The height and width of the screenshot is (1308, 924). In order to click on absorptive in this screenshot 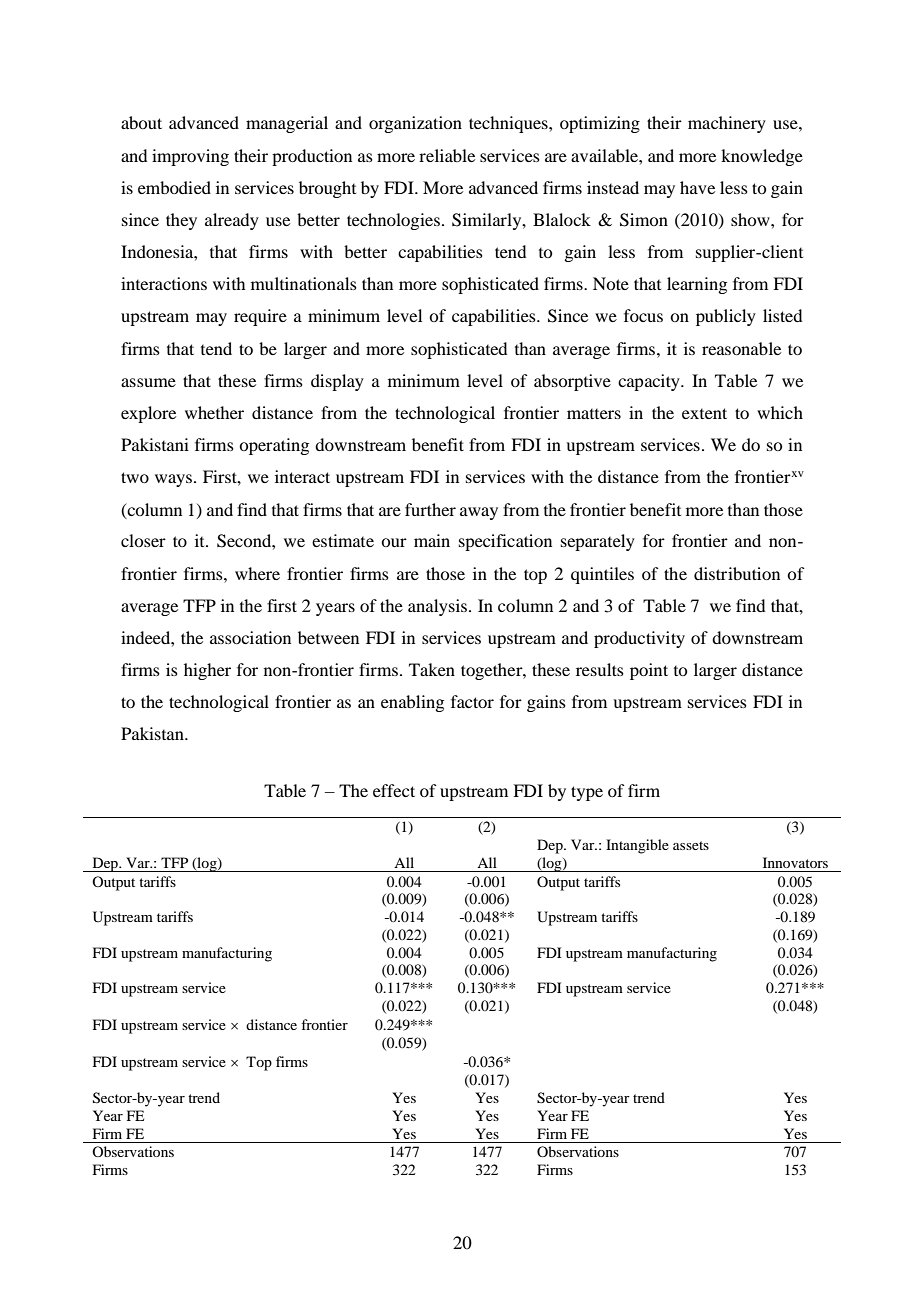, I will do `click(572, 382)`.
